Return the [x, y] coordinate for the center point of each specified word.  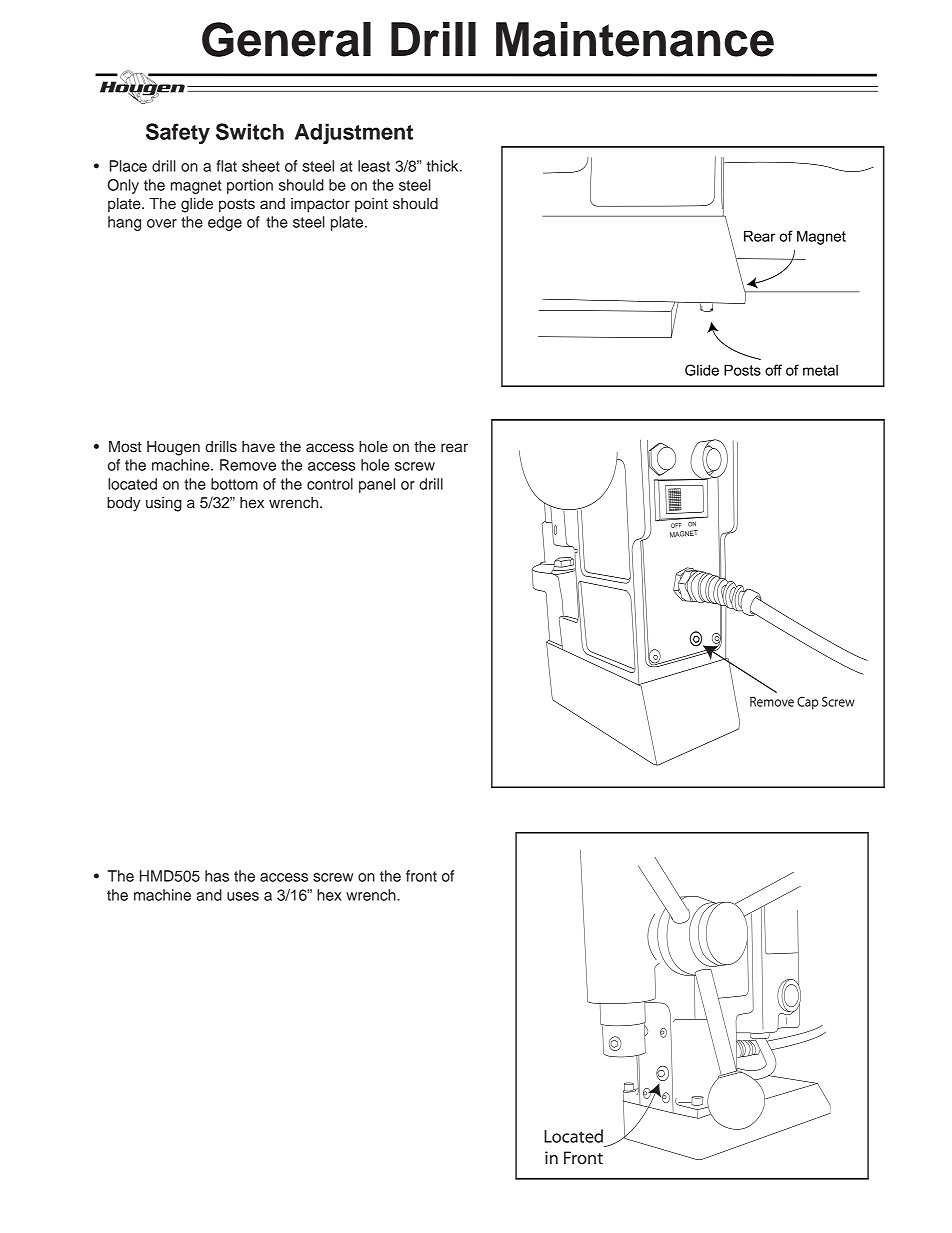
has [217, 876]
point [371, 205]
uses [243, 896]
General [286, 39]
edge [225, 223]
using [164, 504]
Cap [808, 703]
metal [820, 370]
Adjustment [354, 133]
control [330, 484]
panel [377, 485]
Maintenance [635, 39]
